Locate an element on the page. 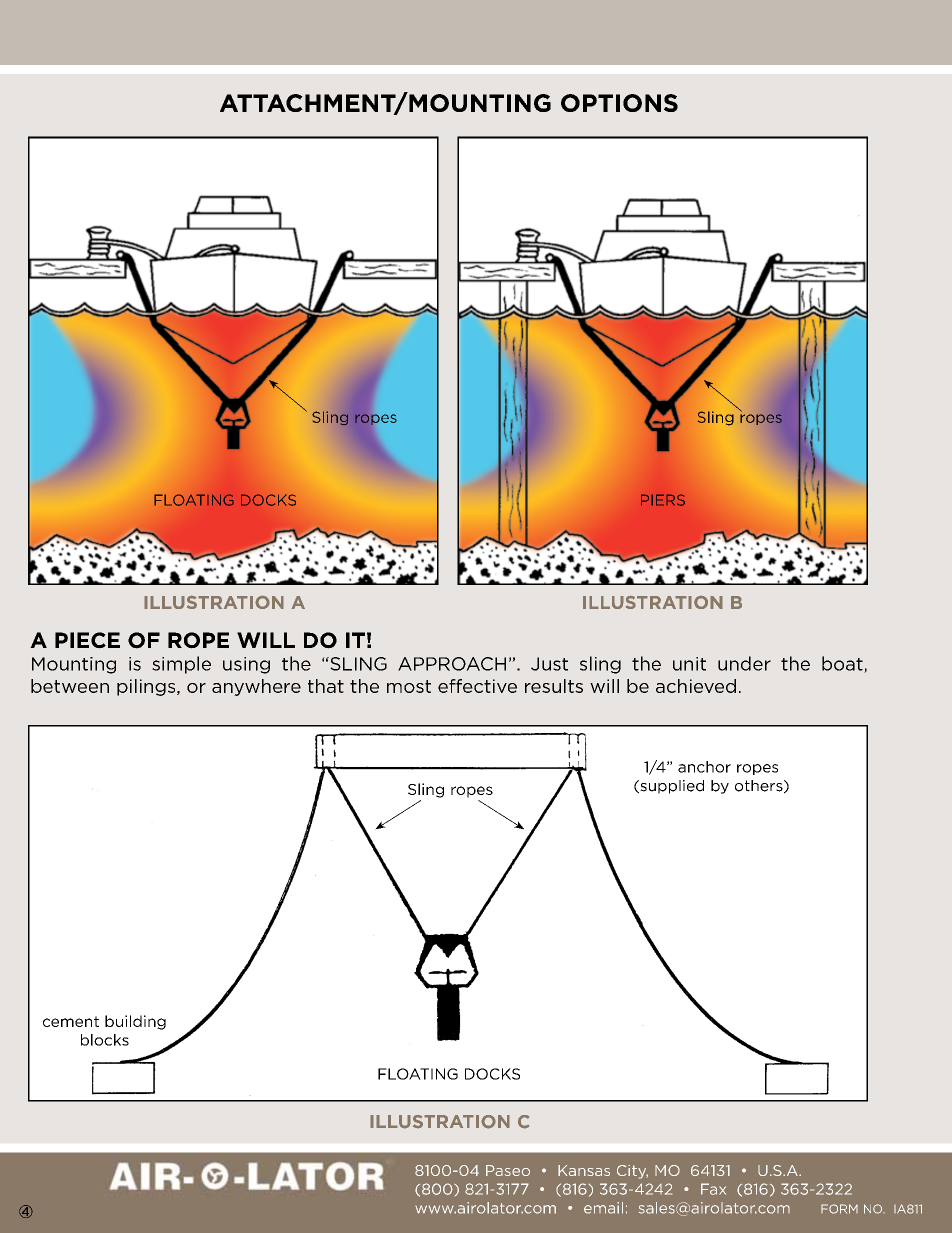 Image resolution: width=952 pixels, height=1233 pixels. effective is located at coordinates (477, 686).
